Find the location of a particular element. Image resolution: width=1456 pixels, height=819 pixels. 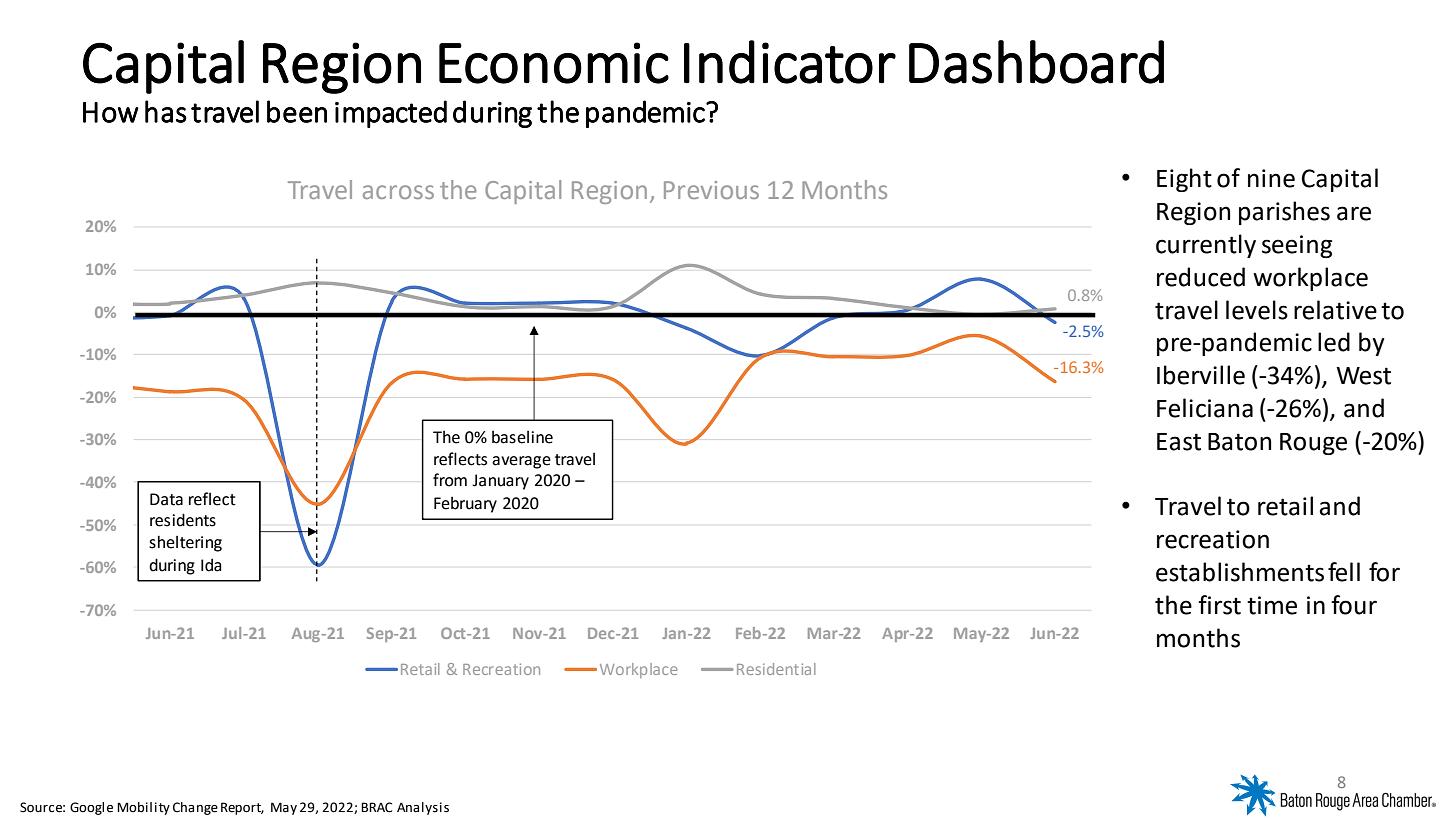

Analysis is located at coordinates (423, 808).
